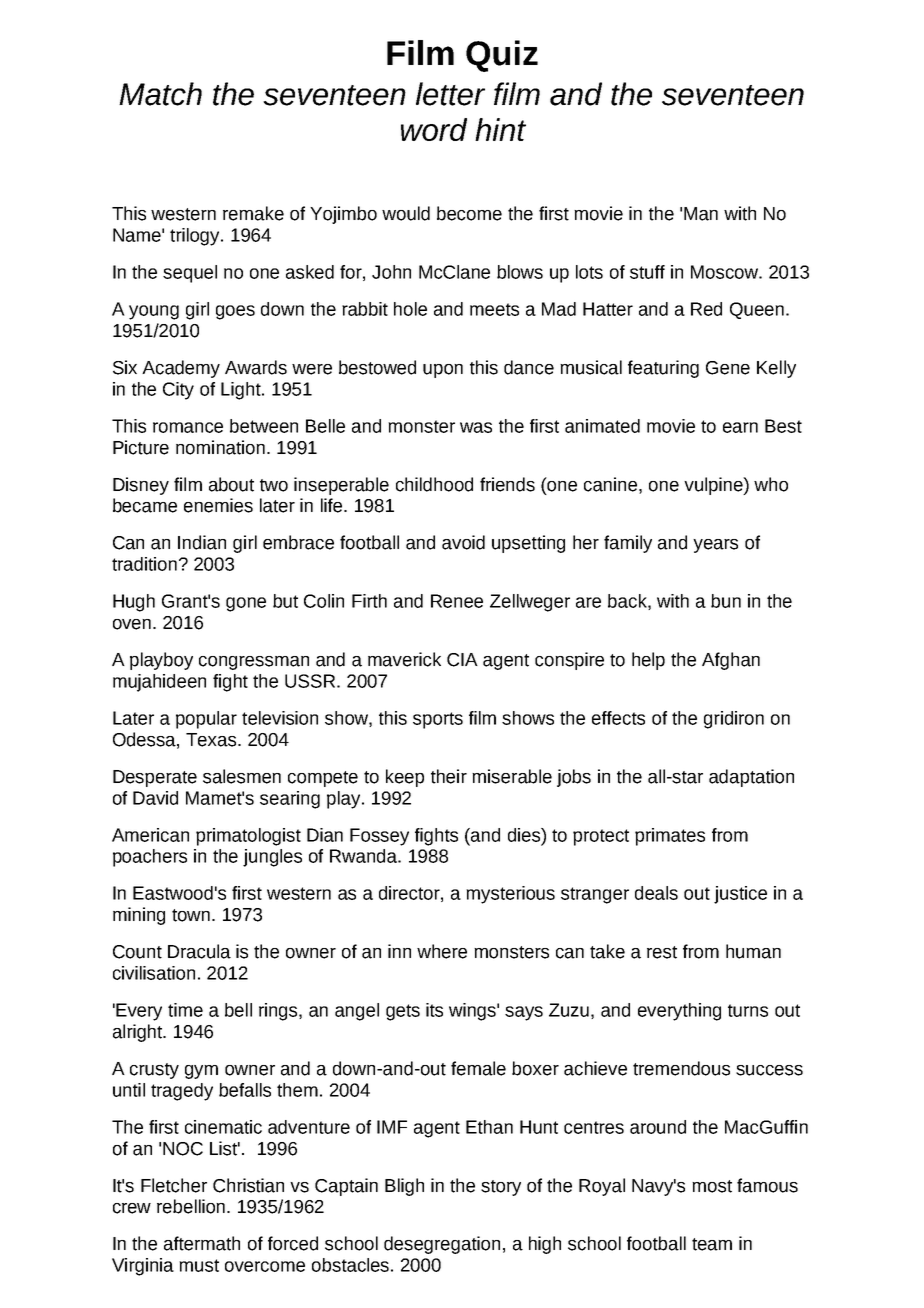 Image resolution: width=924 pixels, height=1308 pixels. I want to click on stuff, so click(647, 272).
